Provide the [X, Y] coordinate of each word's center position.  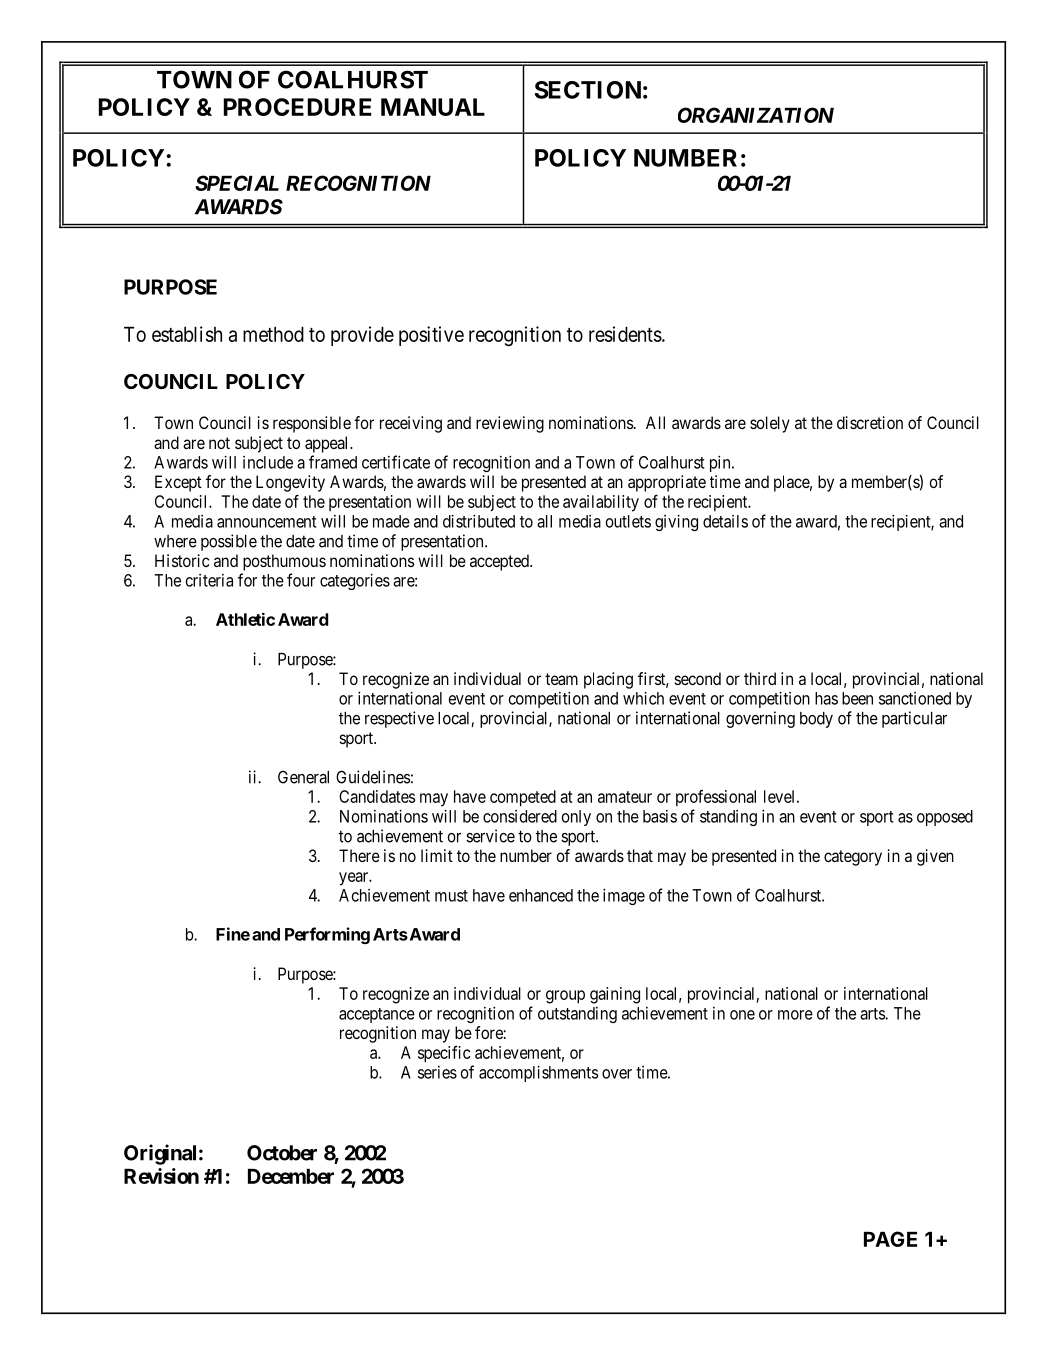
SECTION [588, 90]
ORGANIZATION [756, 115]
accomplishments [538, 1073]
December [291, 1176]
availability [601, 503]
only [576, 818]
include [268, 462]
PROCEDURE [297, 107]
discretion [870, 422]
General [303, 777]
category [853, 858]
